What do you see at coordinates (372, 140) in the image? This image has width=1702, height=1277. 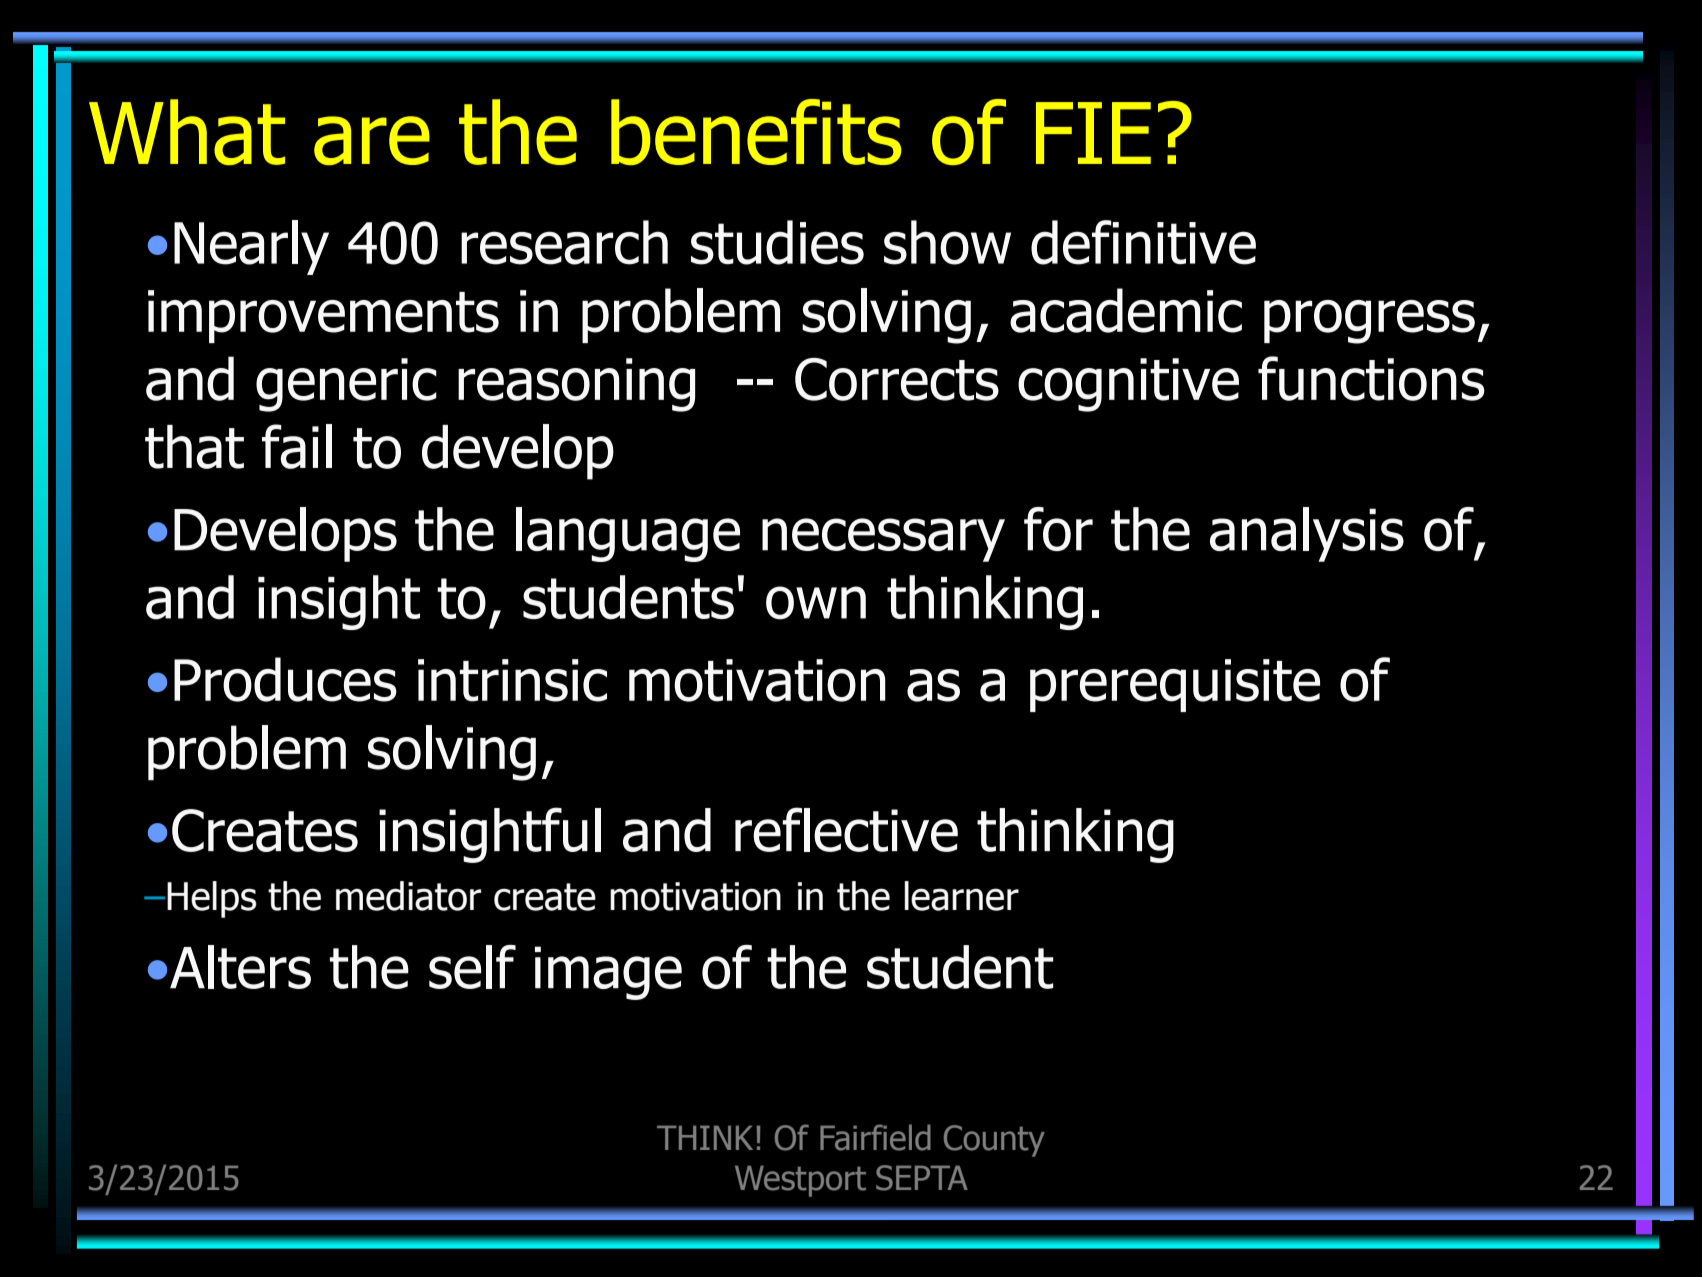 I see `are` at bounding box center [372, 140].
